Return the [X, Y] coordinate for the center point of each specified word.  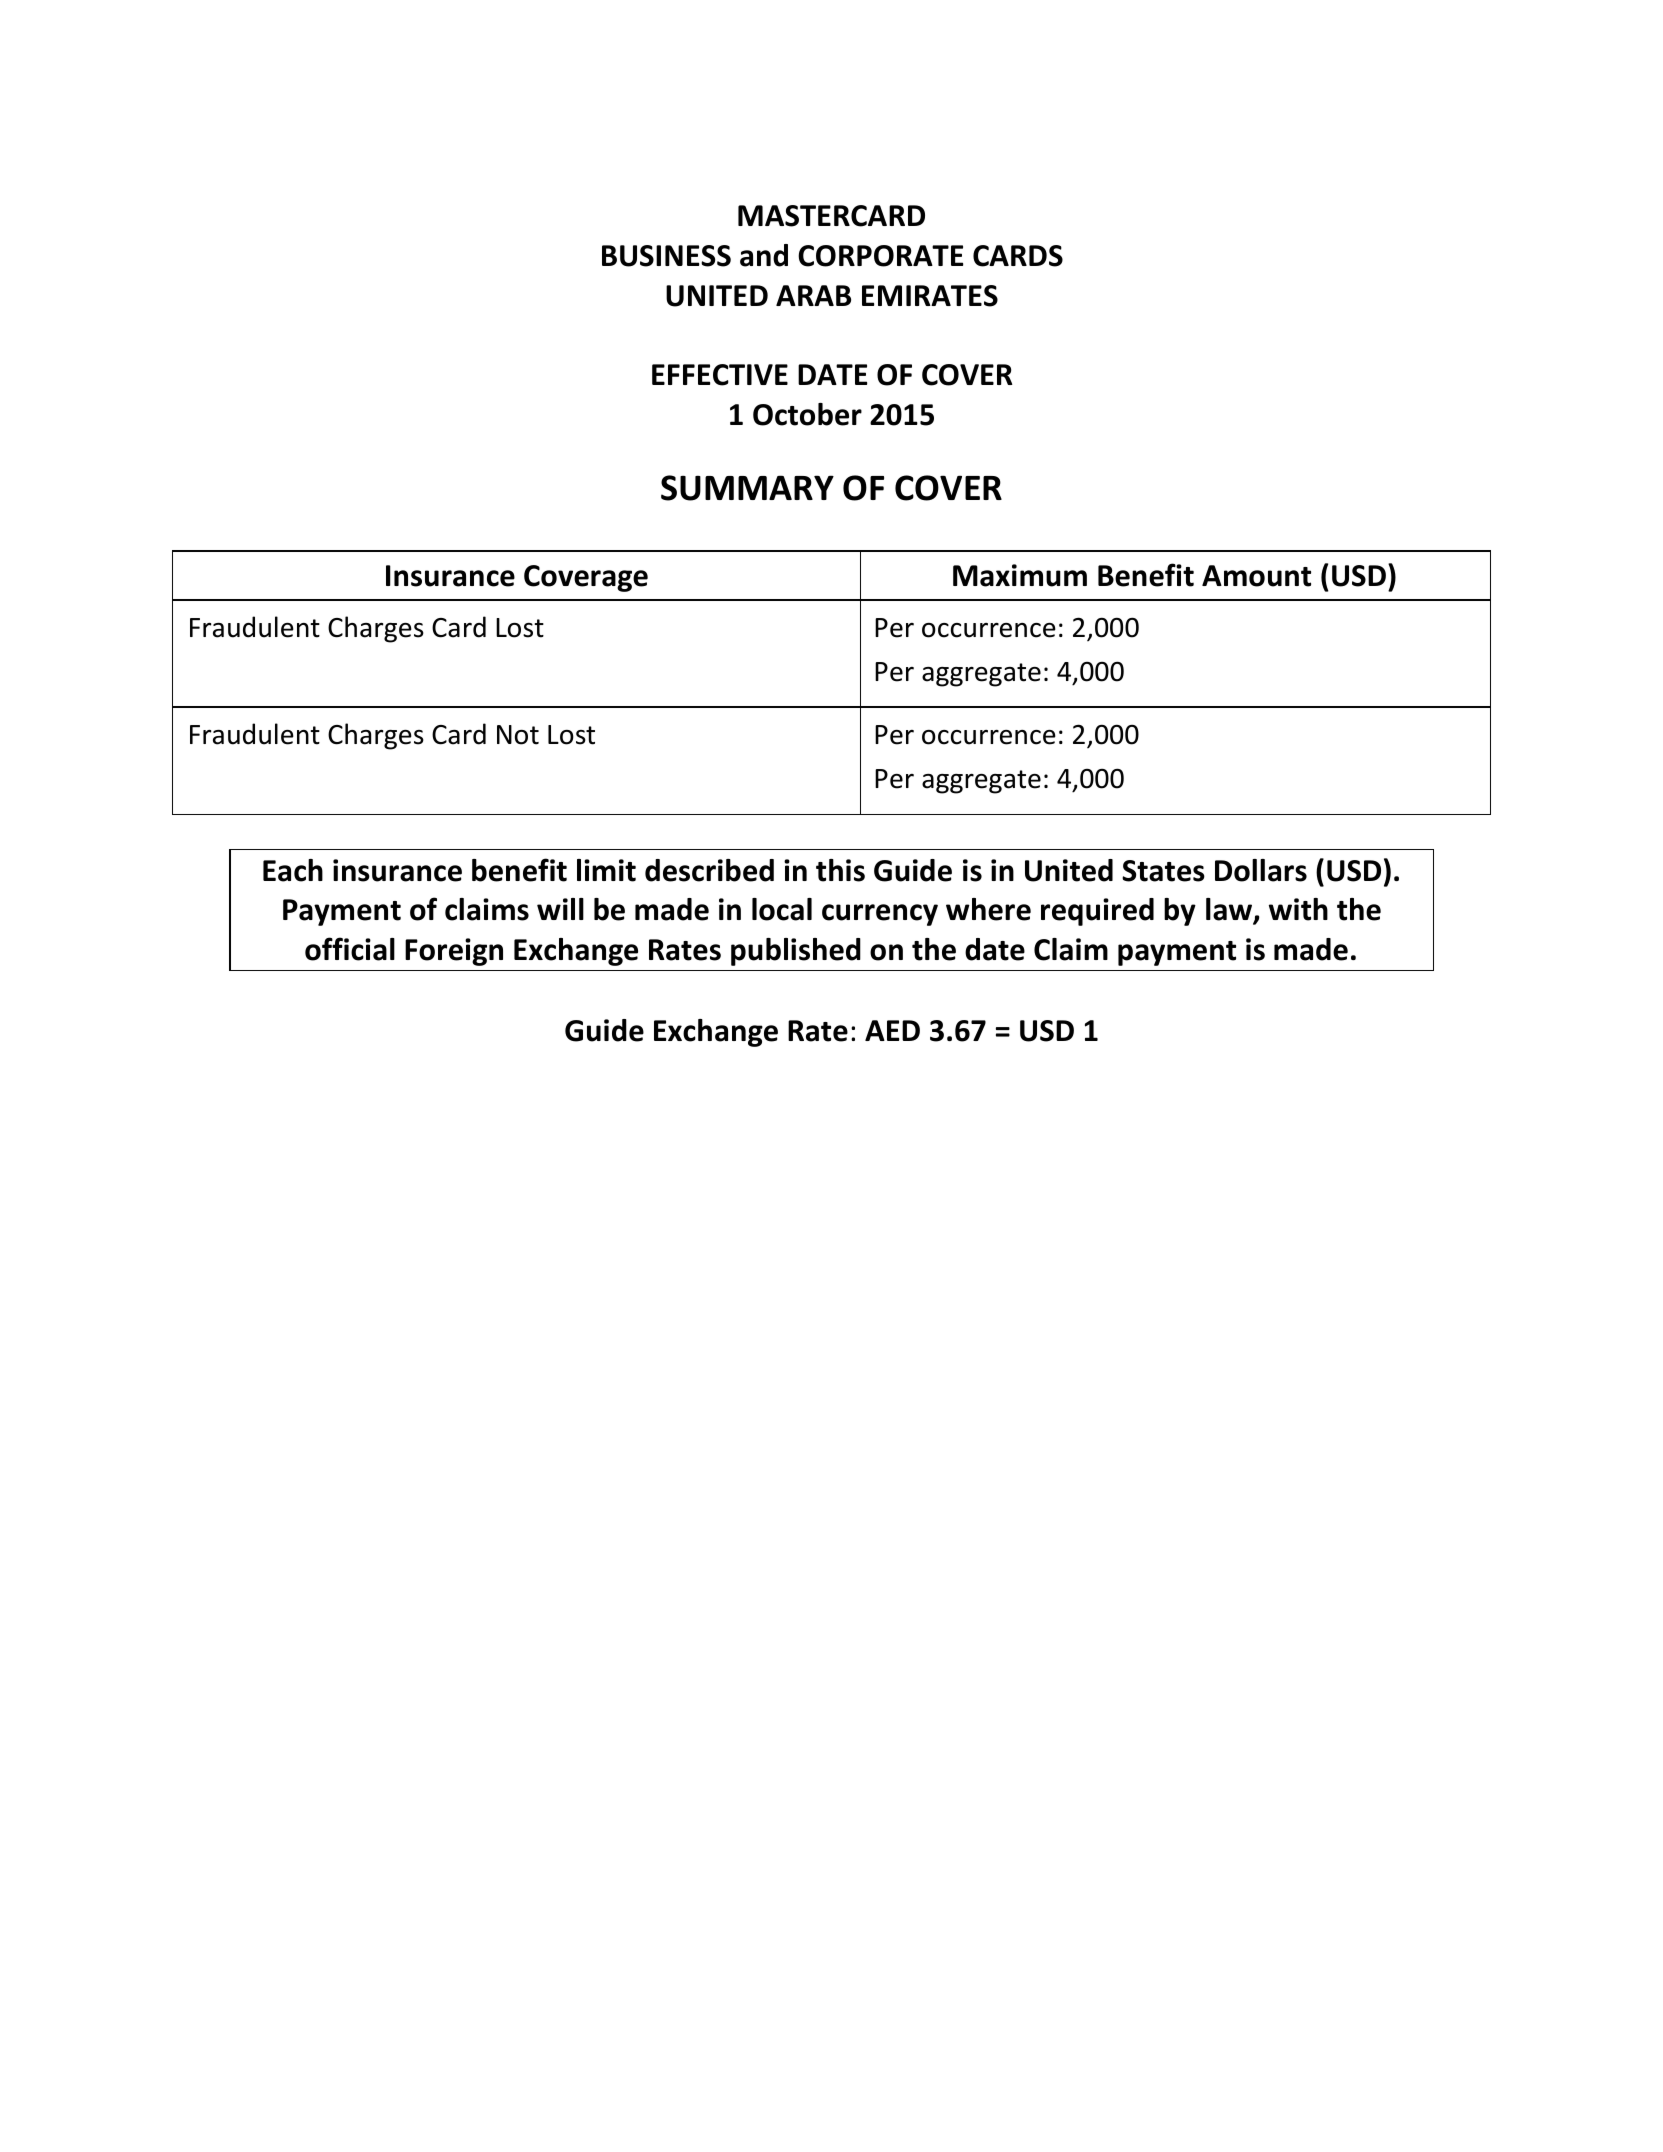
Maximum [1020, 575]
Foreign [454, 952]
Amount [1256, 576]
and [764, 255]
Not [518, 735]
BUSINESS [666, 256]
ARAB [813, 295]
